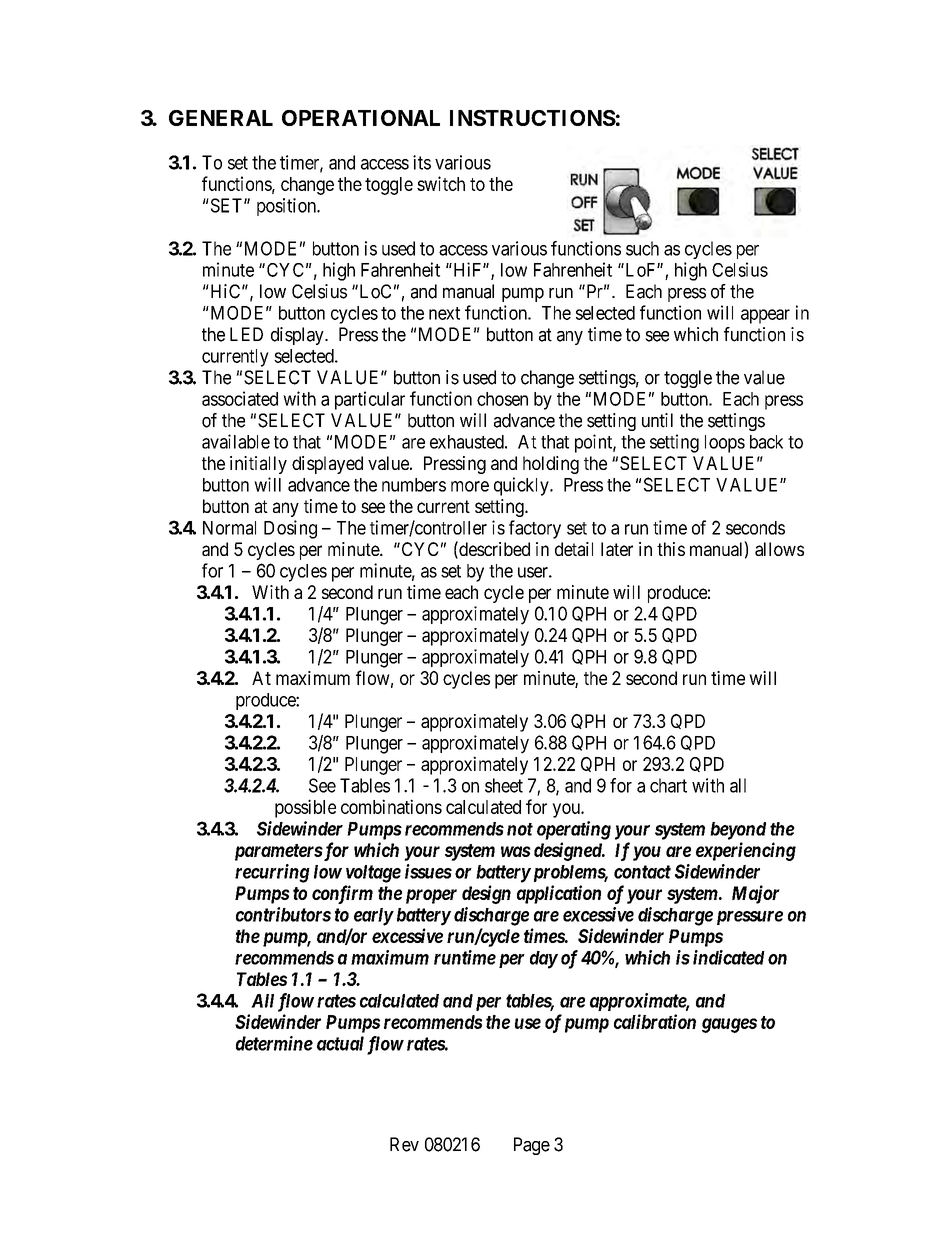 This screenshot has width=952, height=1233. I want to click on such, so click(642, 248).
